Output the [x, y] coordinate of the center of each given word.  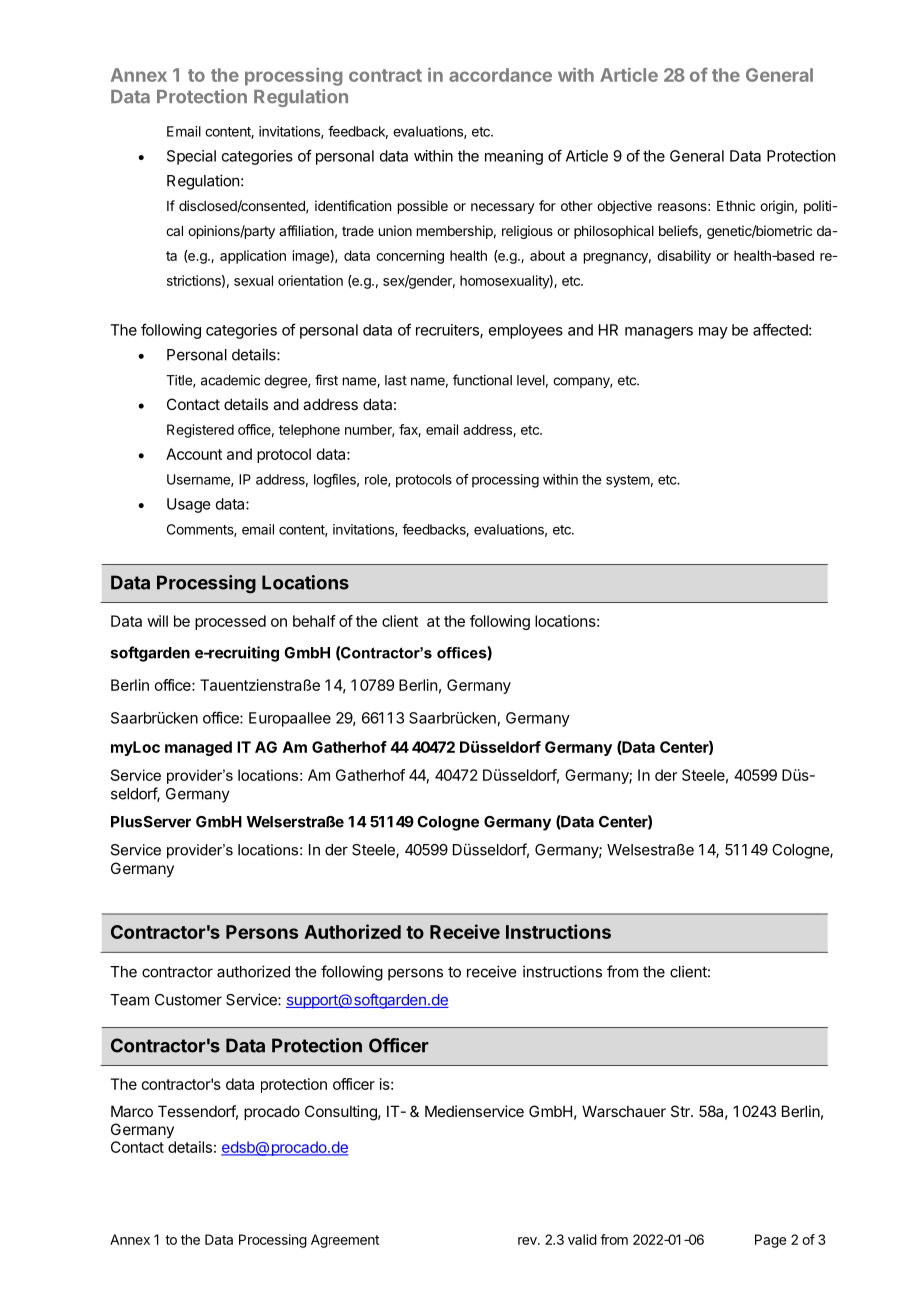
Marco [132, 1111]
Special [191, 157]
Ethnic [736, 205]
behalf [314, 621]
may [713, 333]
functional [482, 380]
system [628, 481]
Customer [188, 1000]
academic [230, 380]
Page [770, 1241]
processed [230, 622]
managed [198, 748]
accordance [500, 75]
